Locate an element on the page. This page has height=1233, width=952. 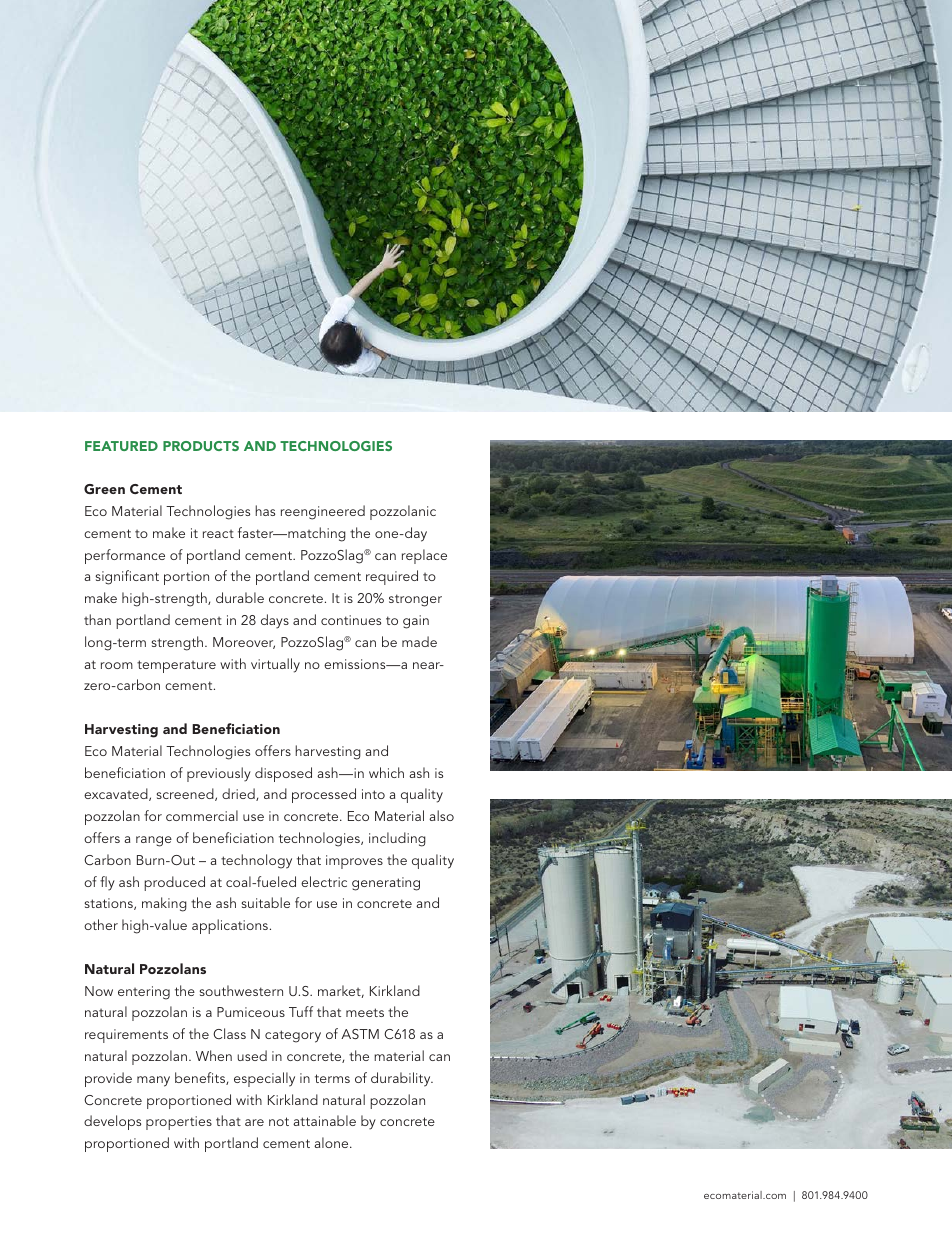
not is located at coordinates (279, 1121).
